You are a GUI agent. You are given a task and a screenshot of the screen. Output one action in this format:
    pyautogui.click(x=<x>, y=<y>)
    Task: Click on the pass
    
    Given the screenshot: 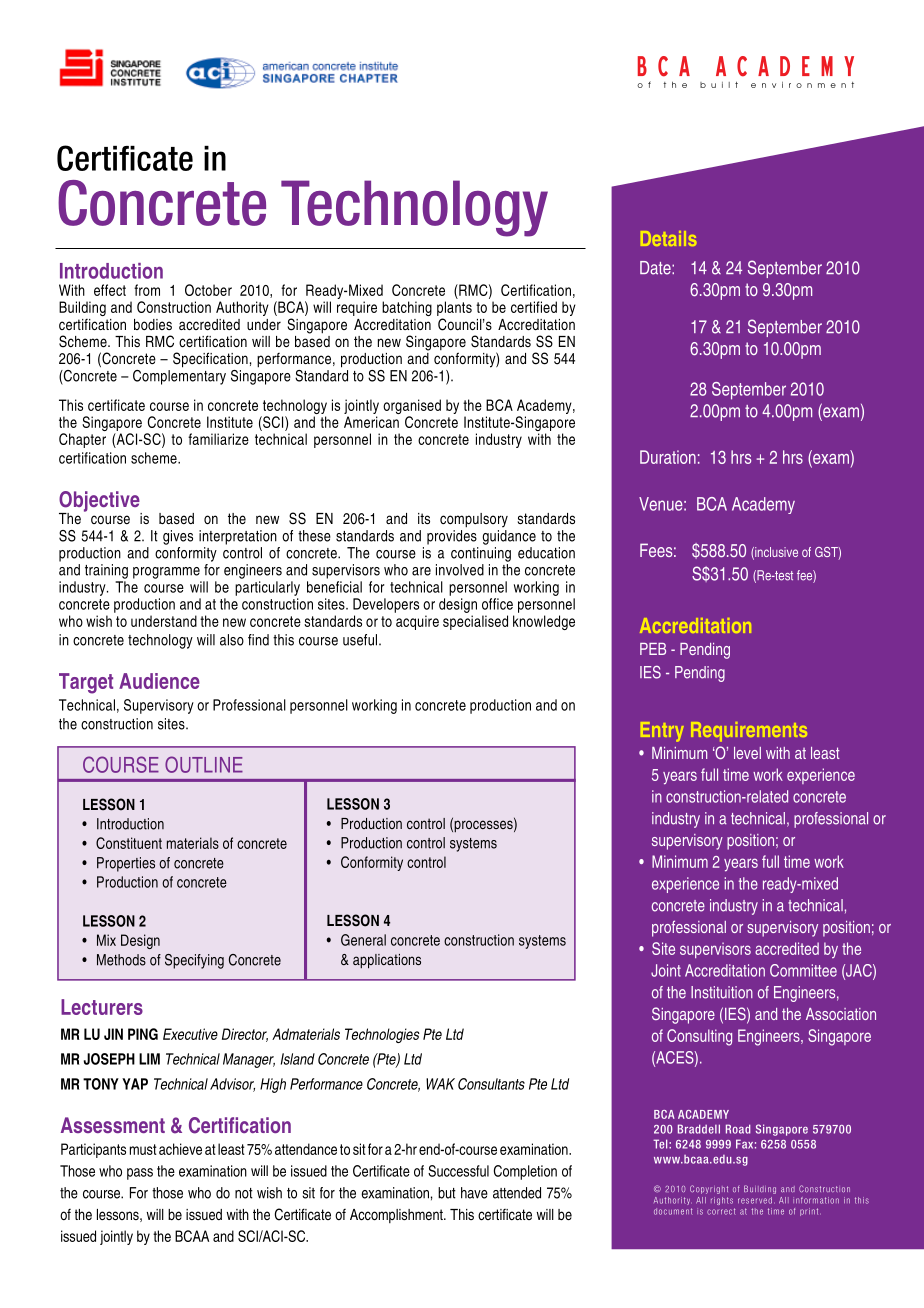 What is the action you would take?
    pyautogui.click(x=140, y=1174)
